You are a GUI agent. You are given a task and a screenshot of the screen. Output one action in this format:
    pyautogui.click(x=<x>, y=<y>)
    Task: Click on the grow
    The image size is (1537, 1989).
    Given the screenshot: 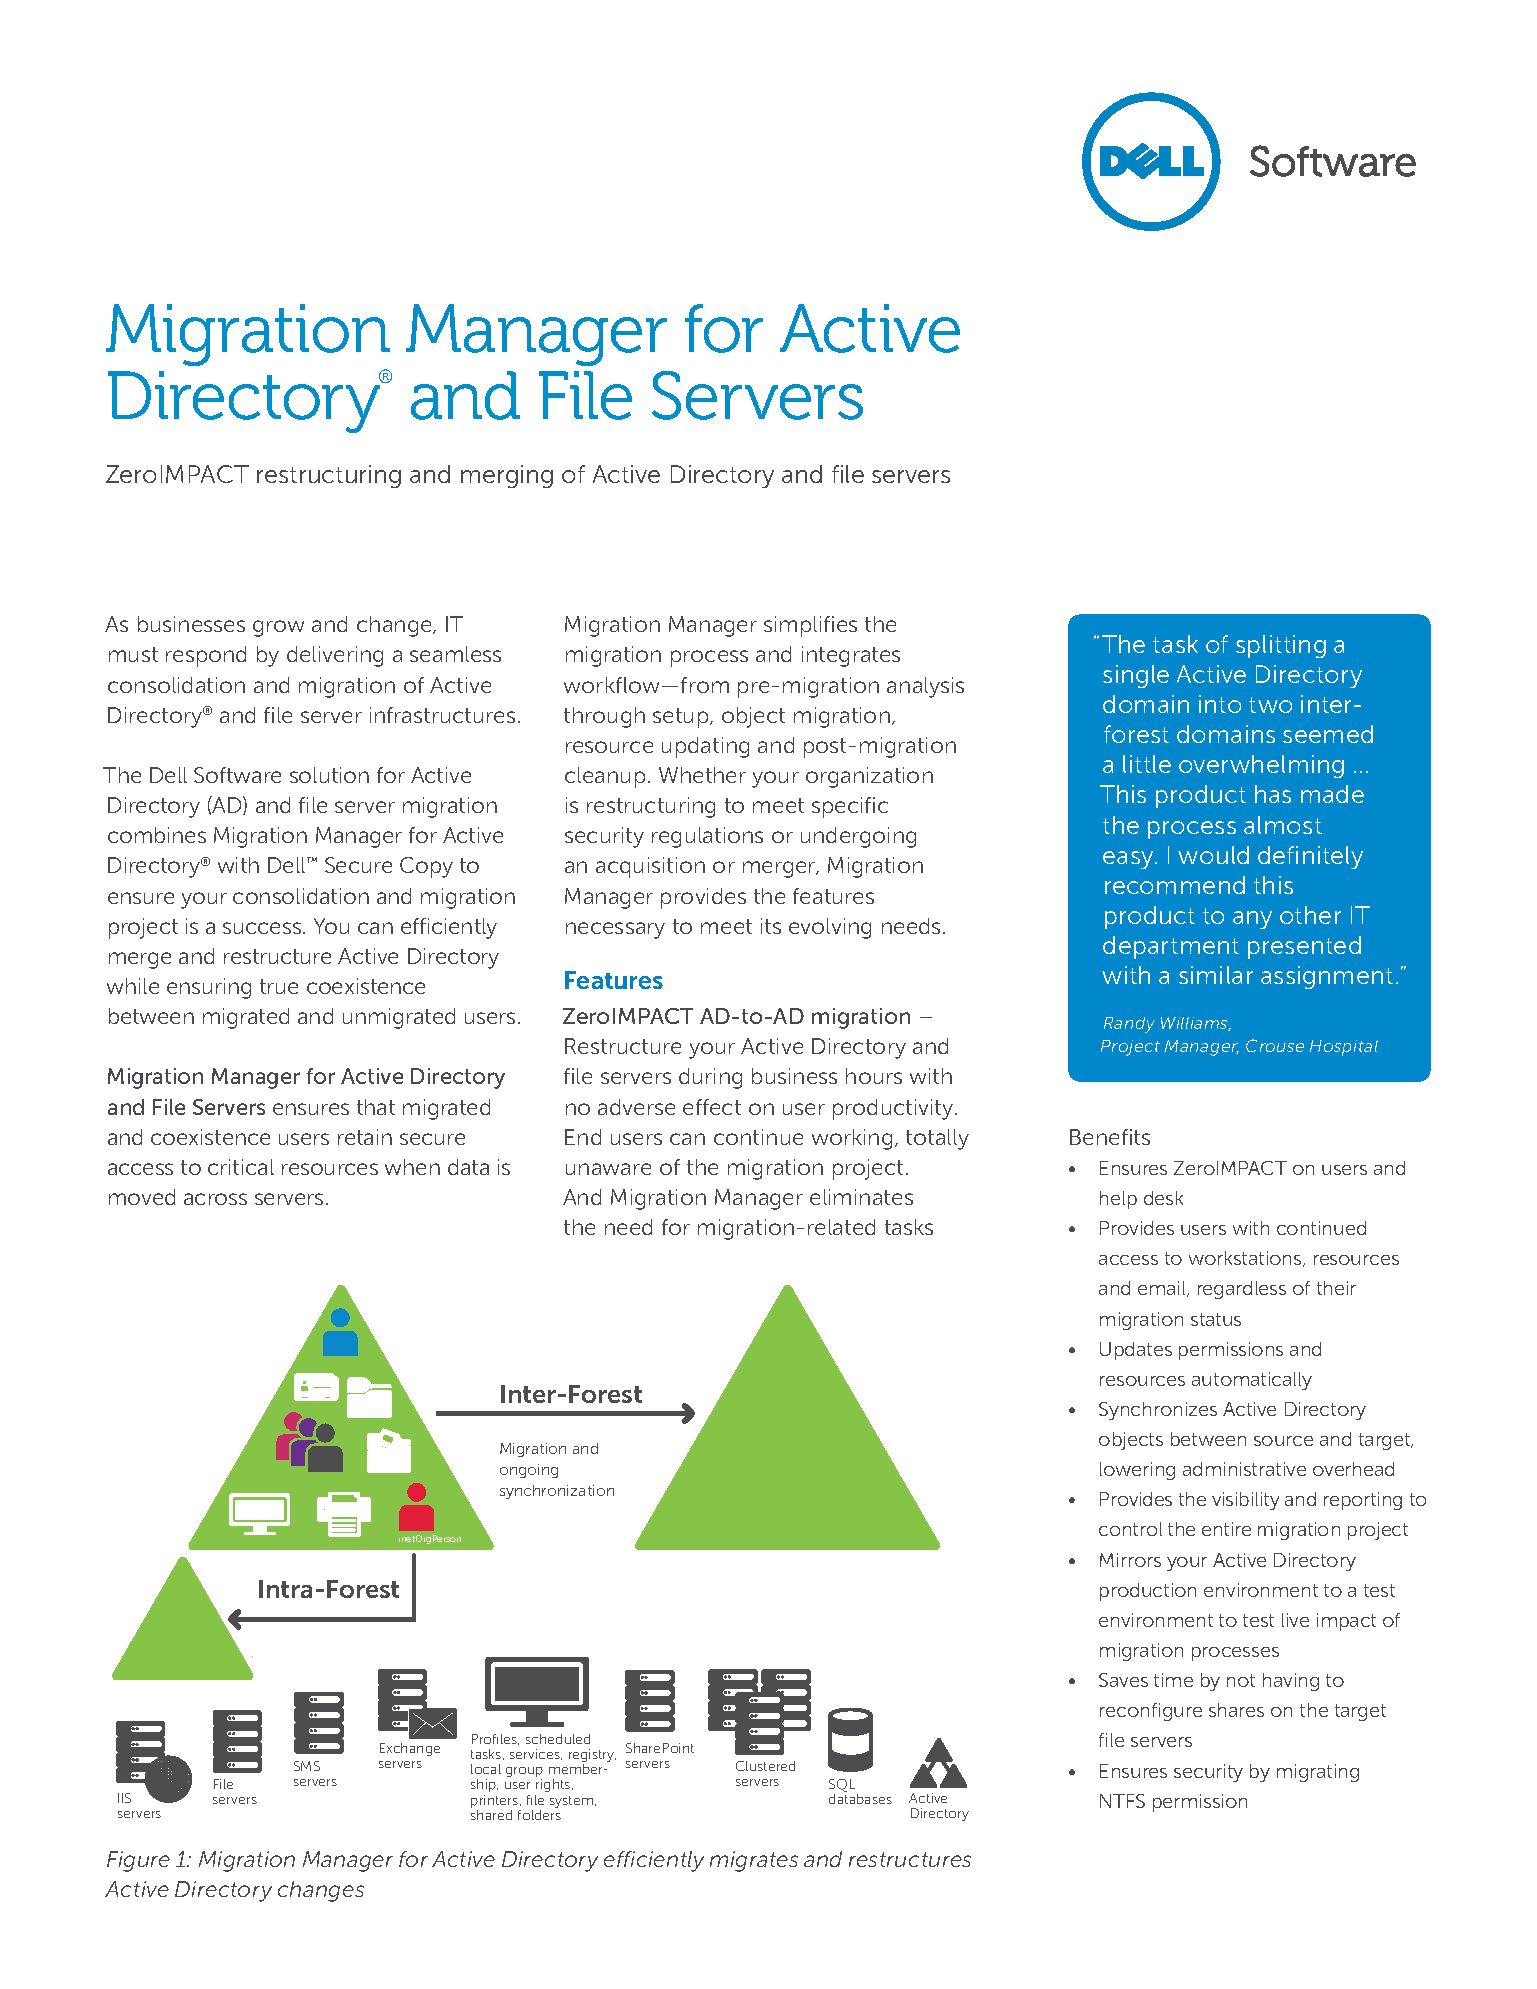 What is the action you would take?
    pyautogui.click(x=278, y=628)
